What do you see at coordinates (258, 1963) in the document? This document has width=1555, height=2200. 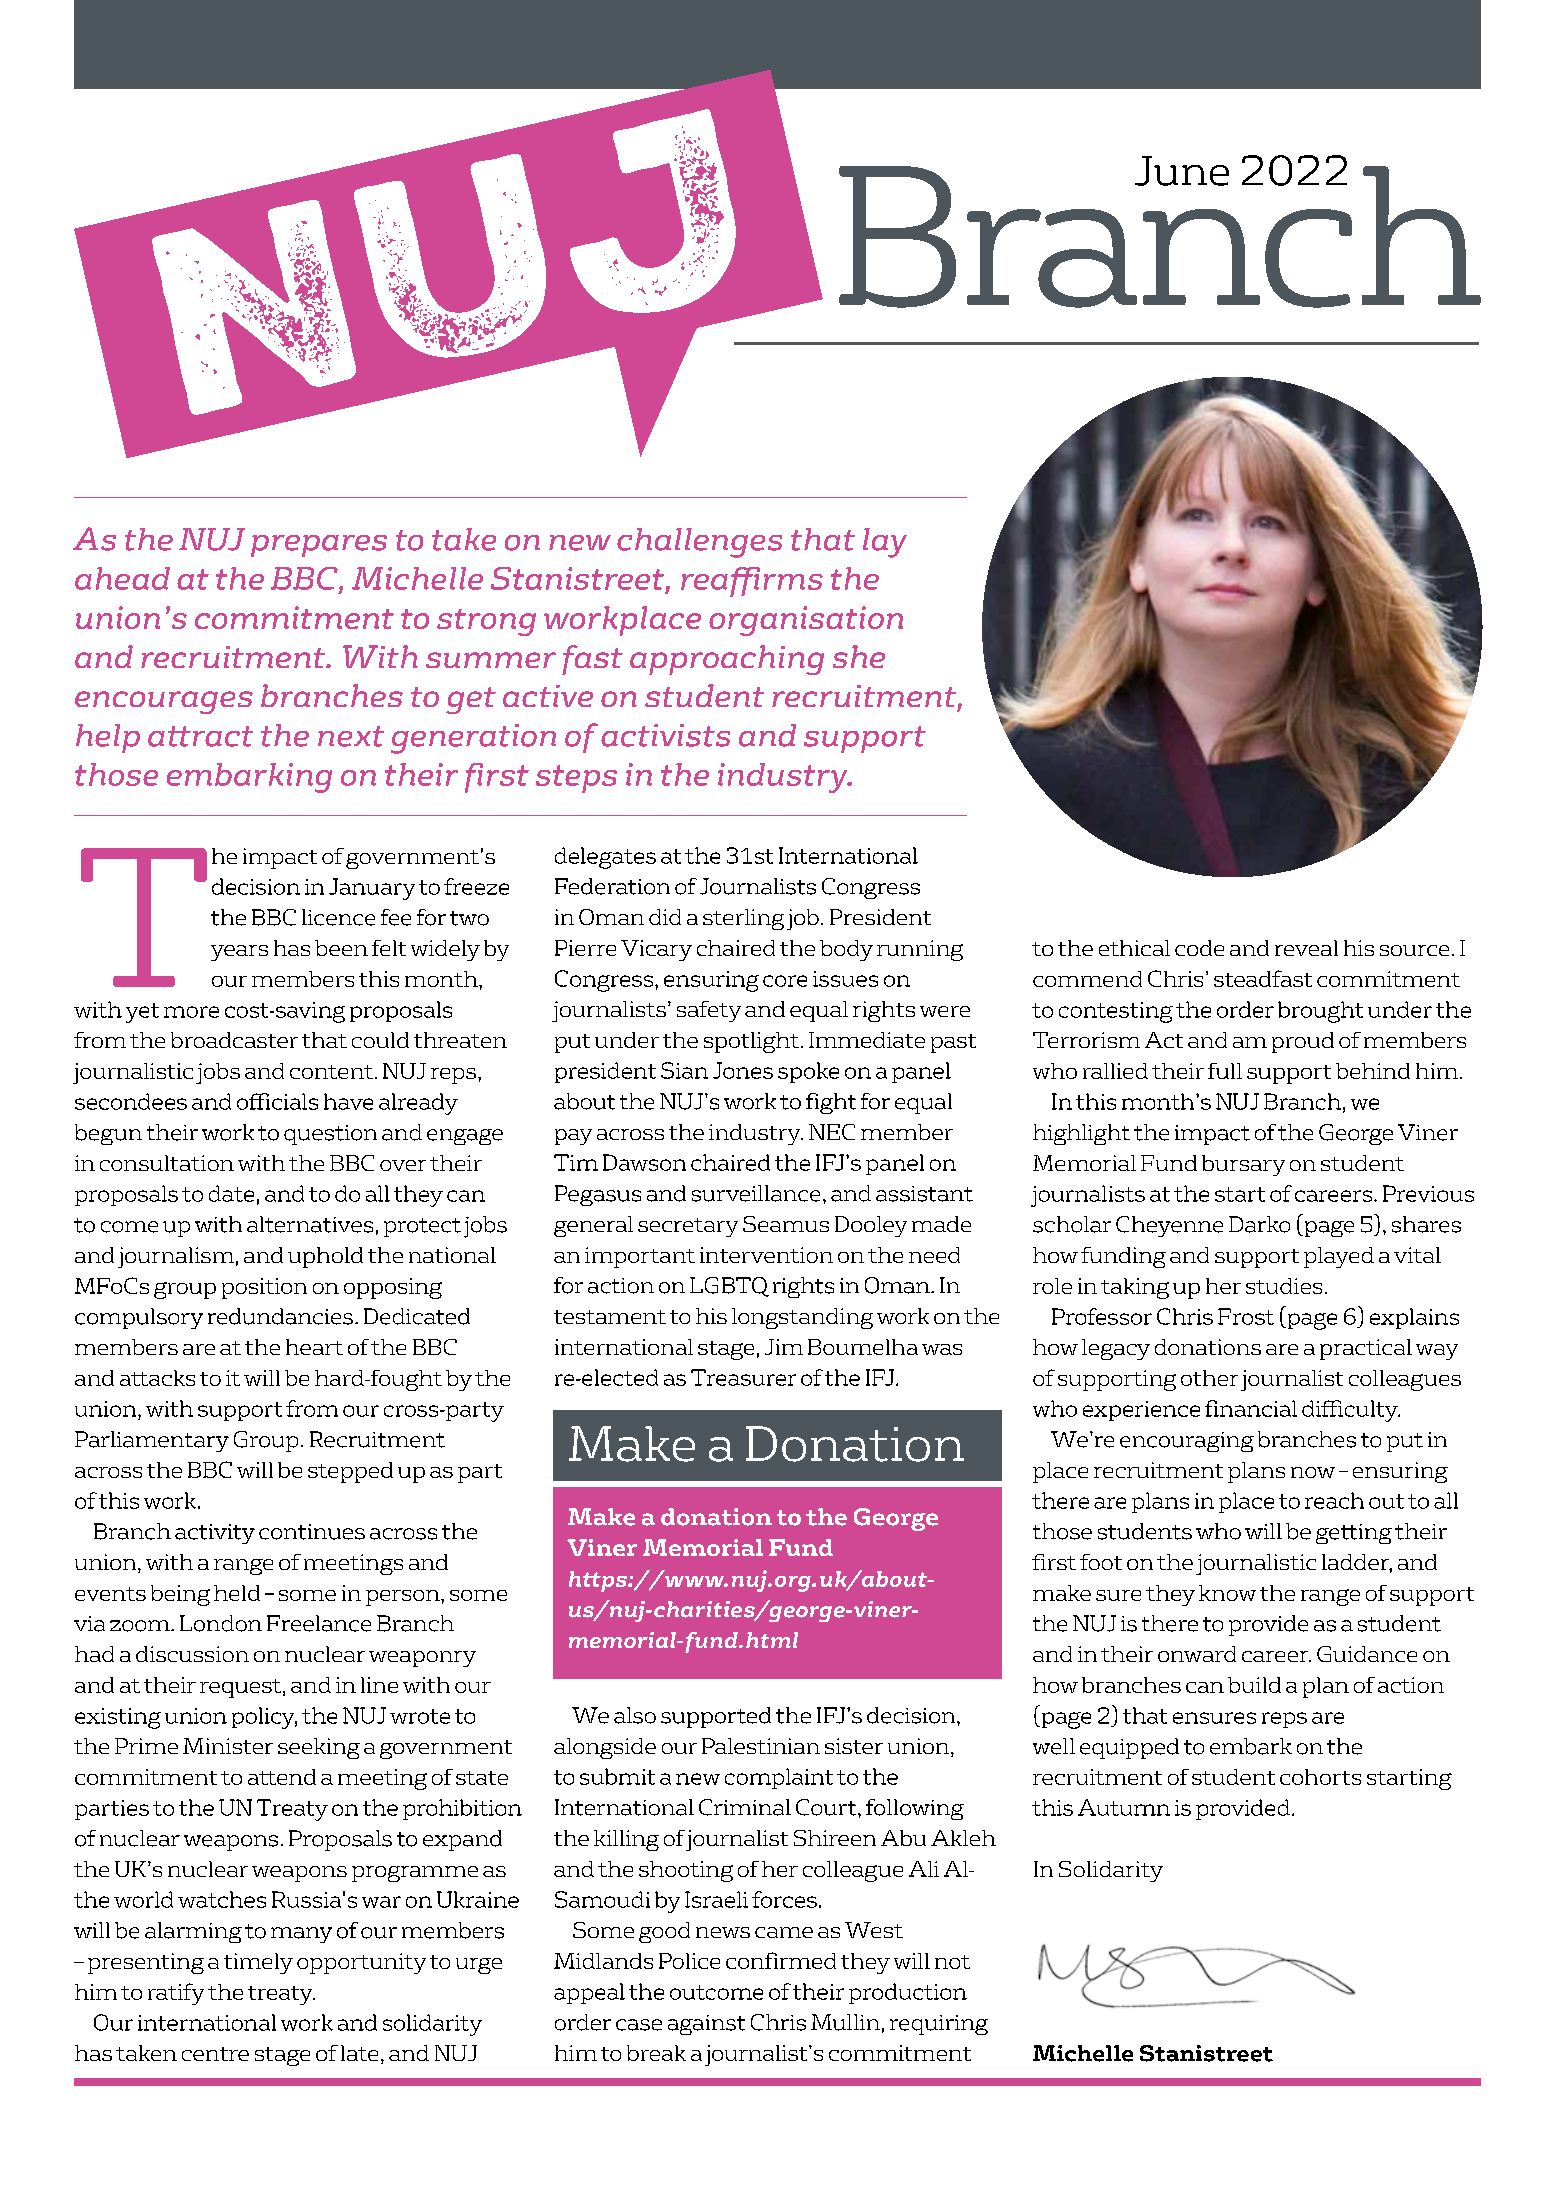 I see `timely` at bounding box center [258, 1963].
